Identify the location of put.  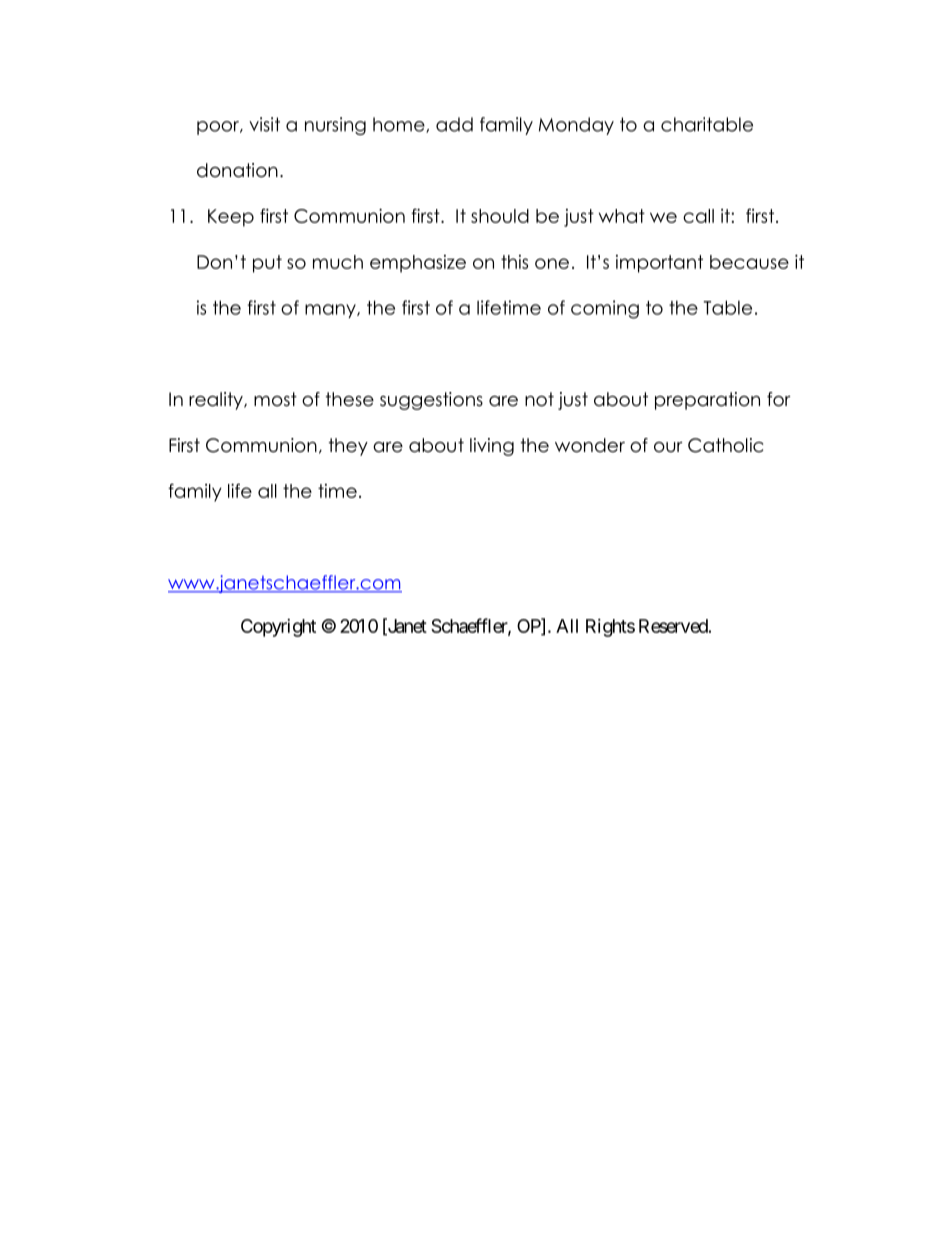
(267, 264).
